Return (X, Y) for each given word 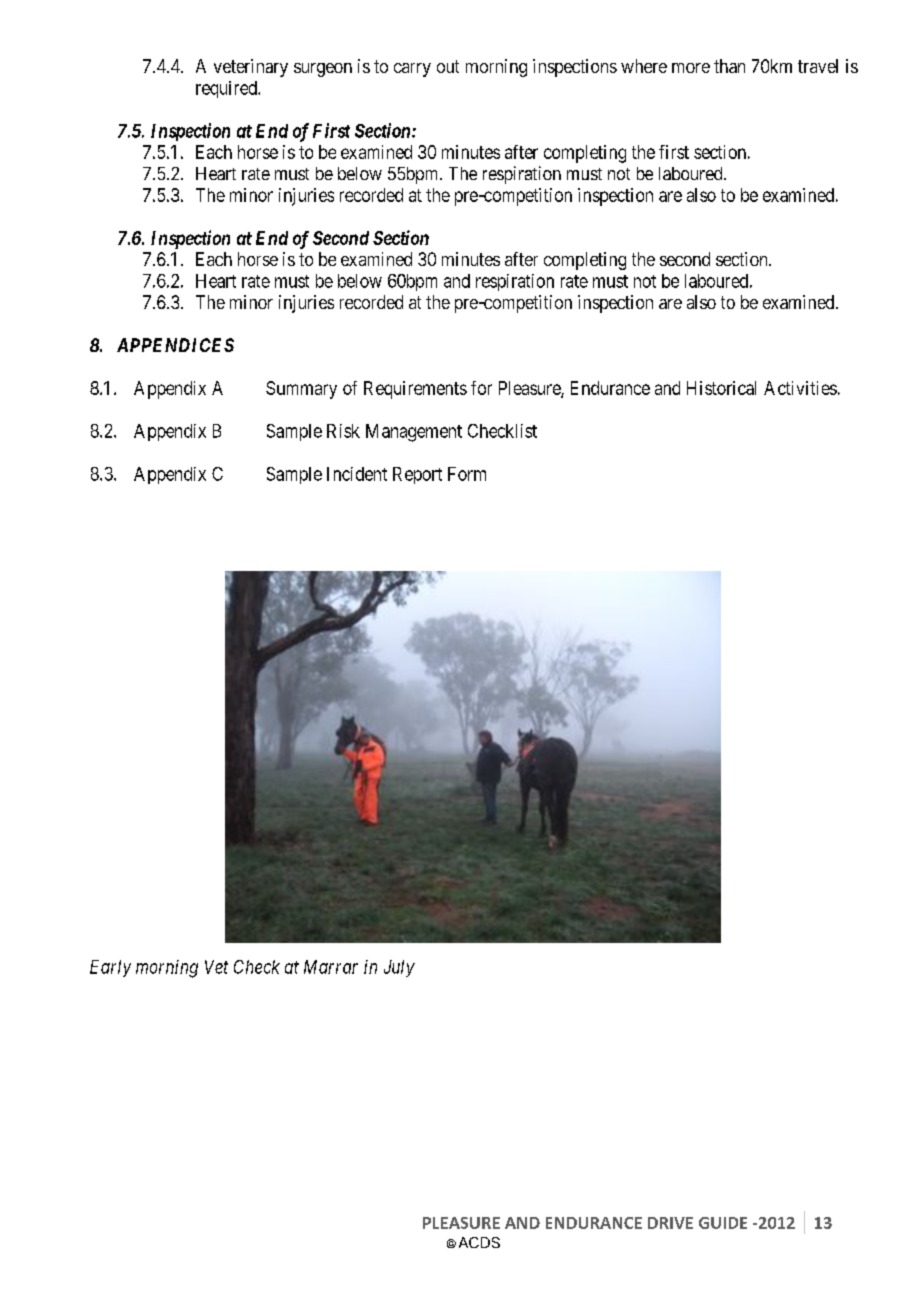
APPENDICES (175, 345)
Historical (721, 388)
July (399, 968)
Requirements (415, 390)
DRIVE (670, 1223)
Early (110, 968)
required (227, 89)
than (729, 66)
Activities (800, 388)
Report (417, 475)
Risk (343, 431)
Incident (357, 474)
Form (467, 474)
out (448, 66)
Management (414, 433)
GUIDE (723, 1223)
